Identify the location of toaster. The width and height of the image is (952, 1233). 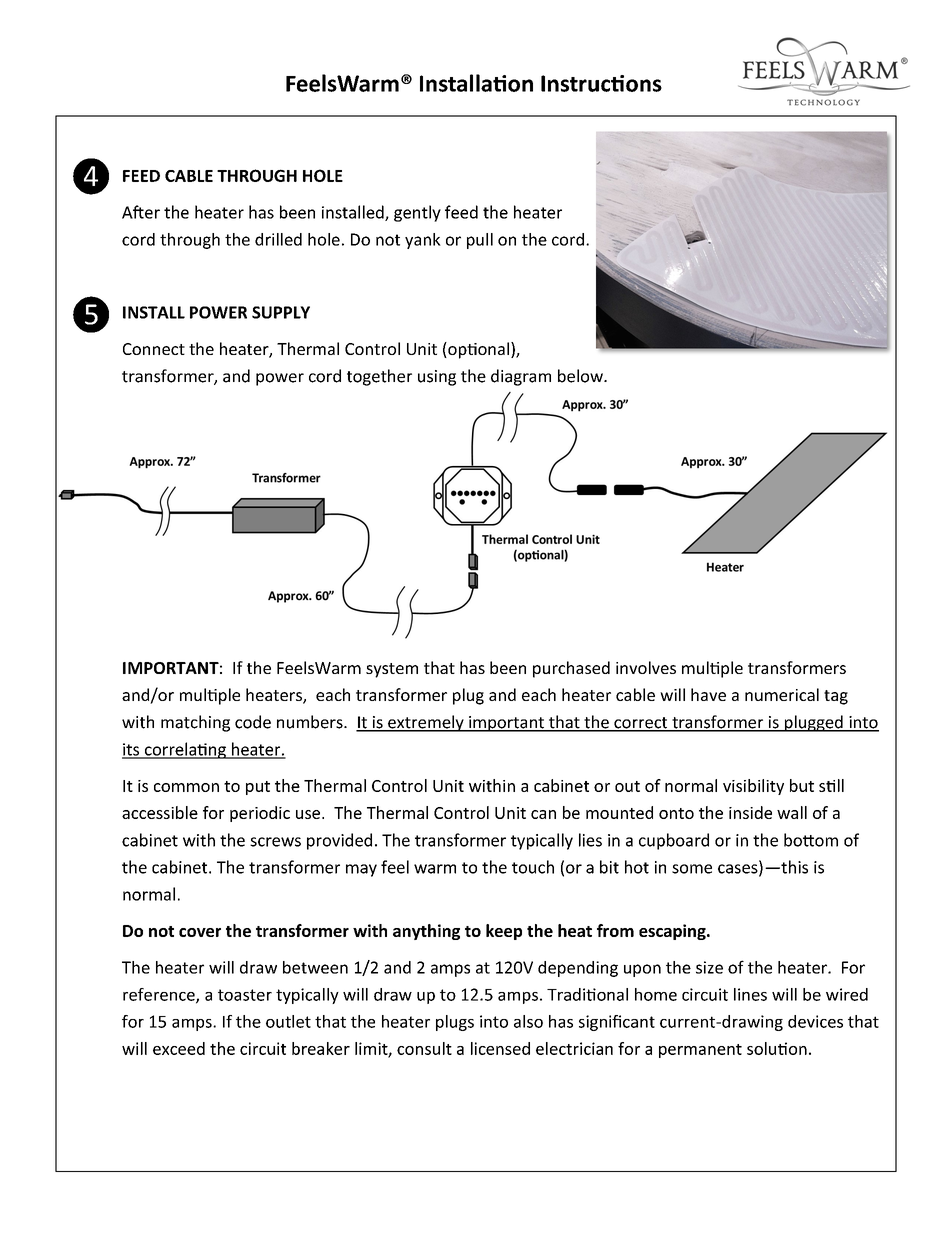
(245, 995).
